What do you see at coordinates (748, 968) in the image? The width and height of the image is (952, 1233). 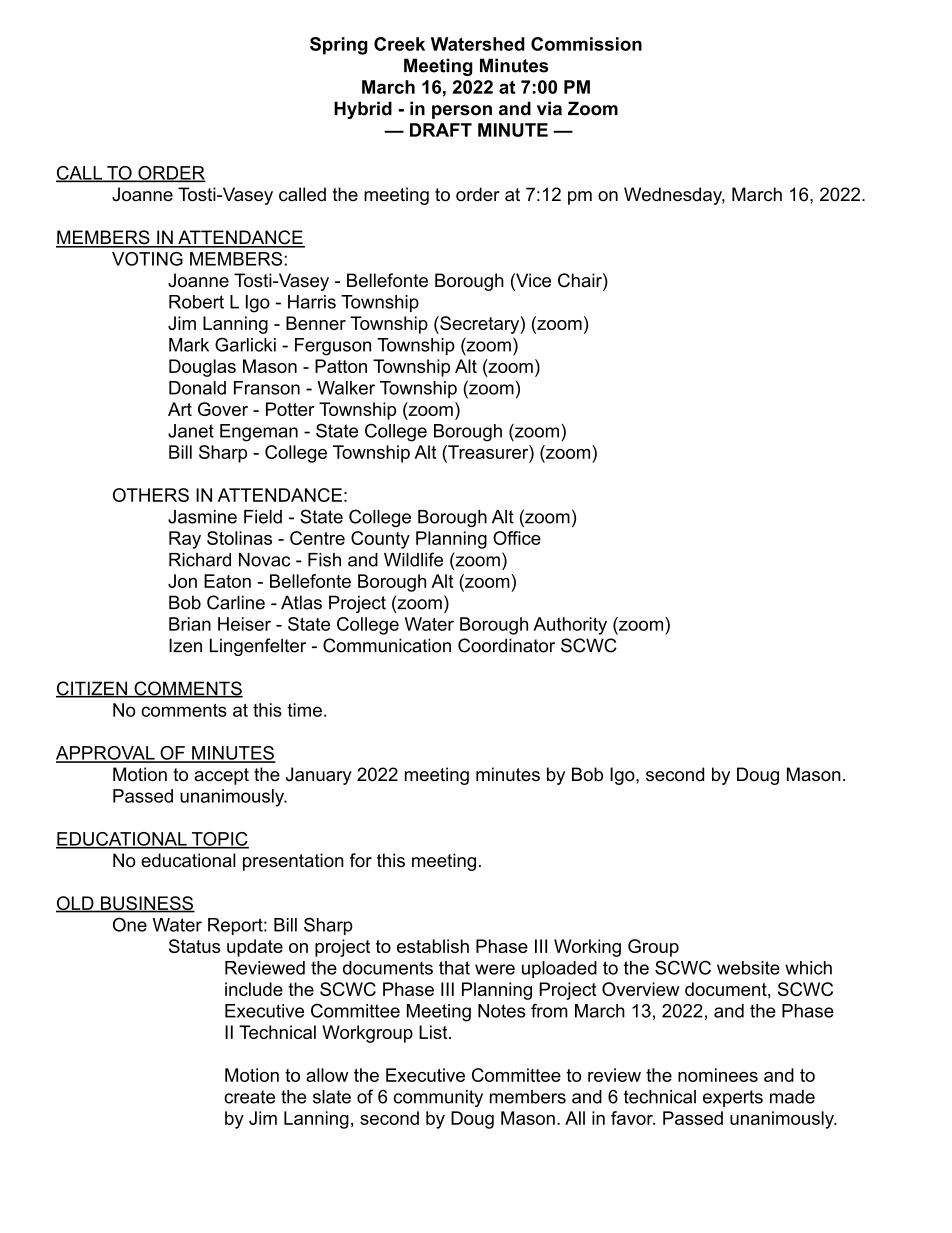 I see `website` at bounding box center [748, 968].
